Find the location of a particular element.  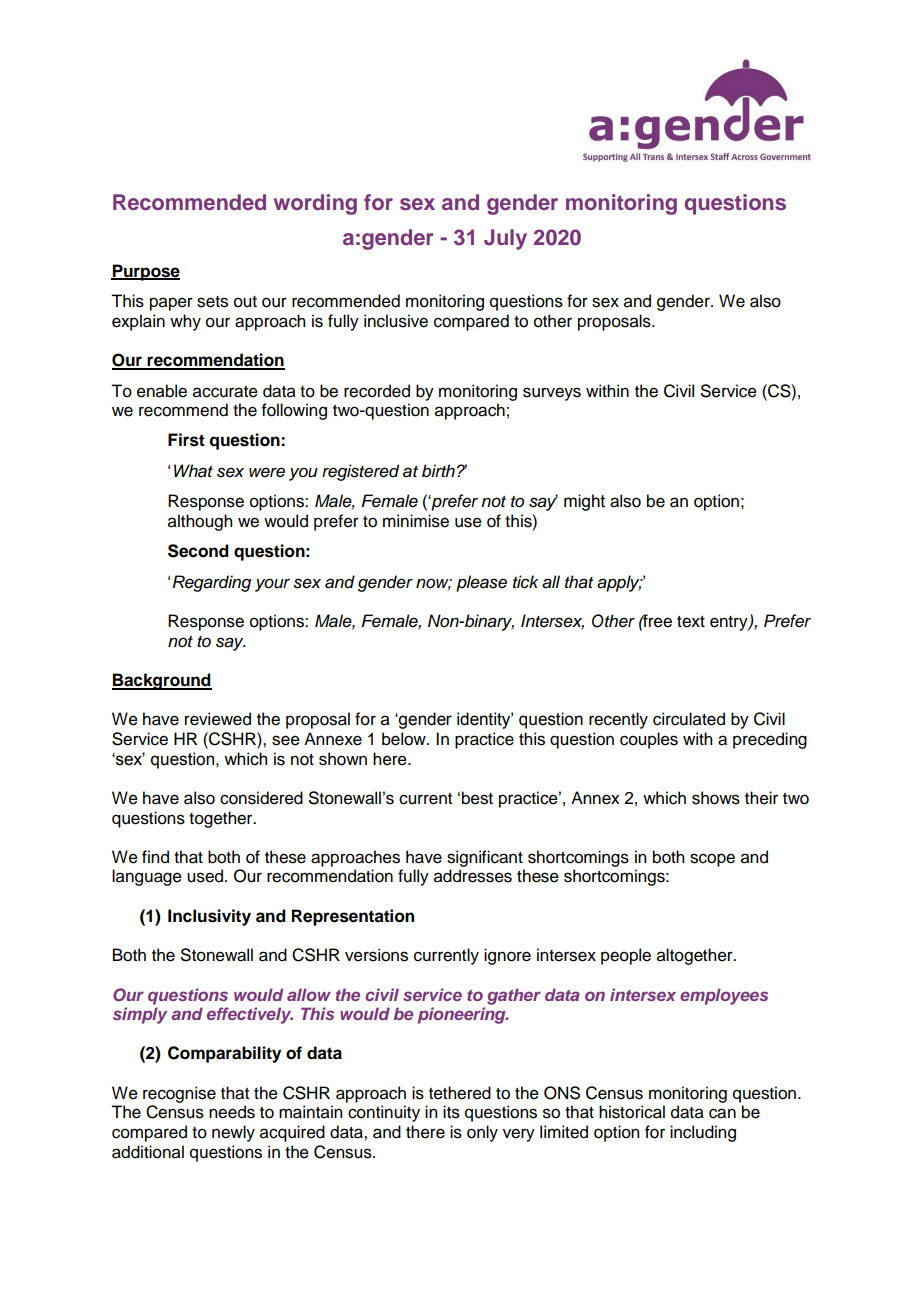

circulated is located at coordinates (689, 719).
